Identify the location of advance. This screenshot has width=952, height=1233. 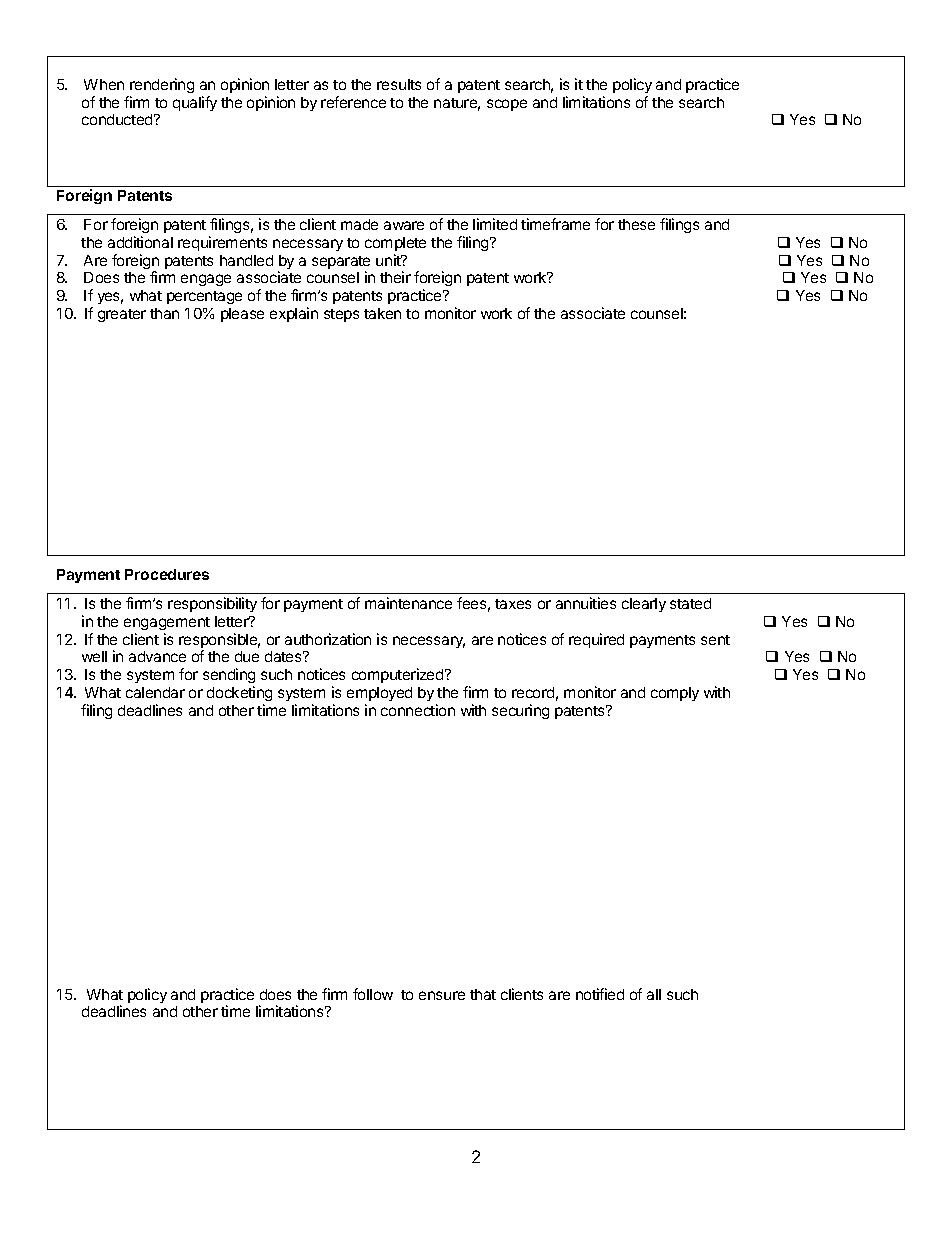
(157, 656).
